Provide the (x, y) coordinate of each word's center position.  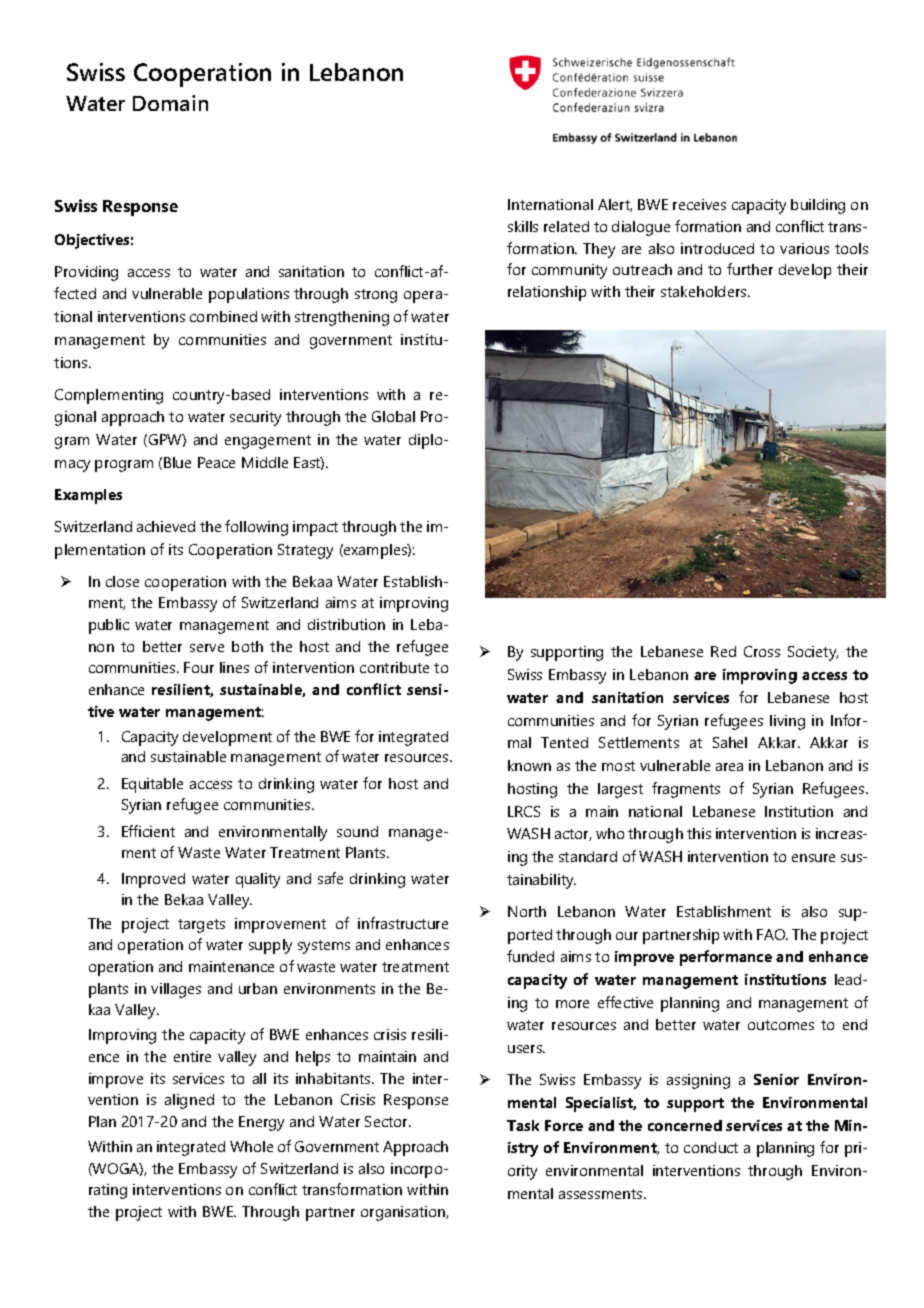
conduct (711, 1147)
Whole (251, 1146)
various (804, 248)
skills (523, 226)
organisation (404, 1213)
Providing (86, 273)
